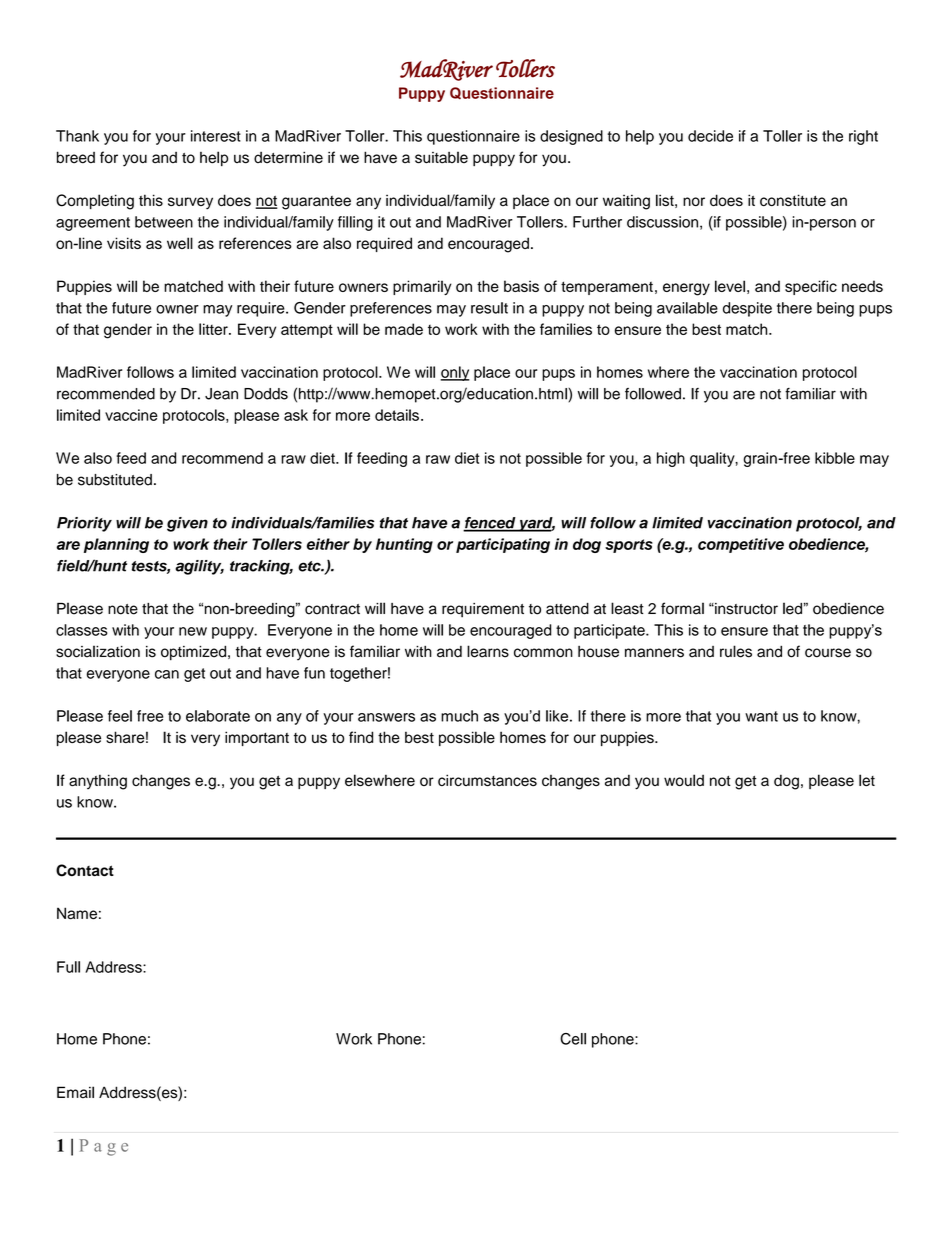 This document has height=1233, width=952. Describe the element at coordinates (488, 651) in the document. I see `learns` at that location.
